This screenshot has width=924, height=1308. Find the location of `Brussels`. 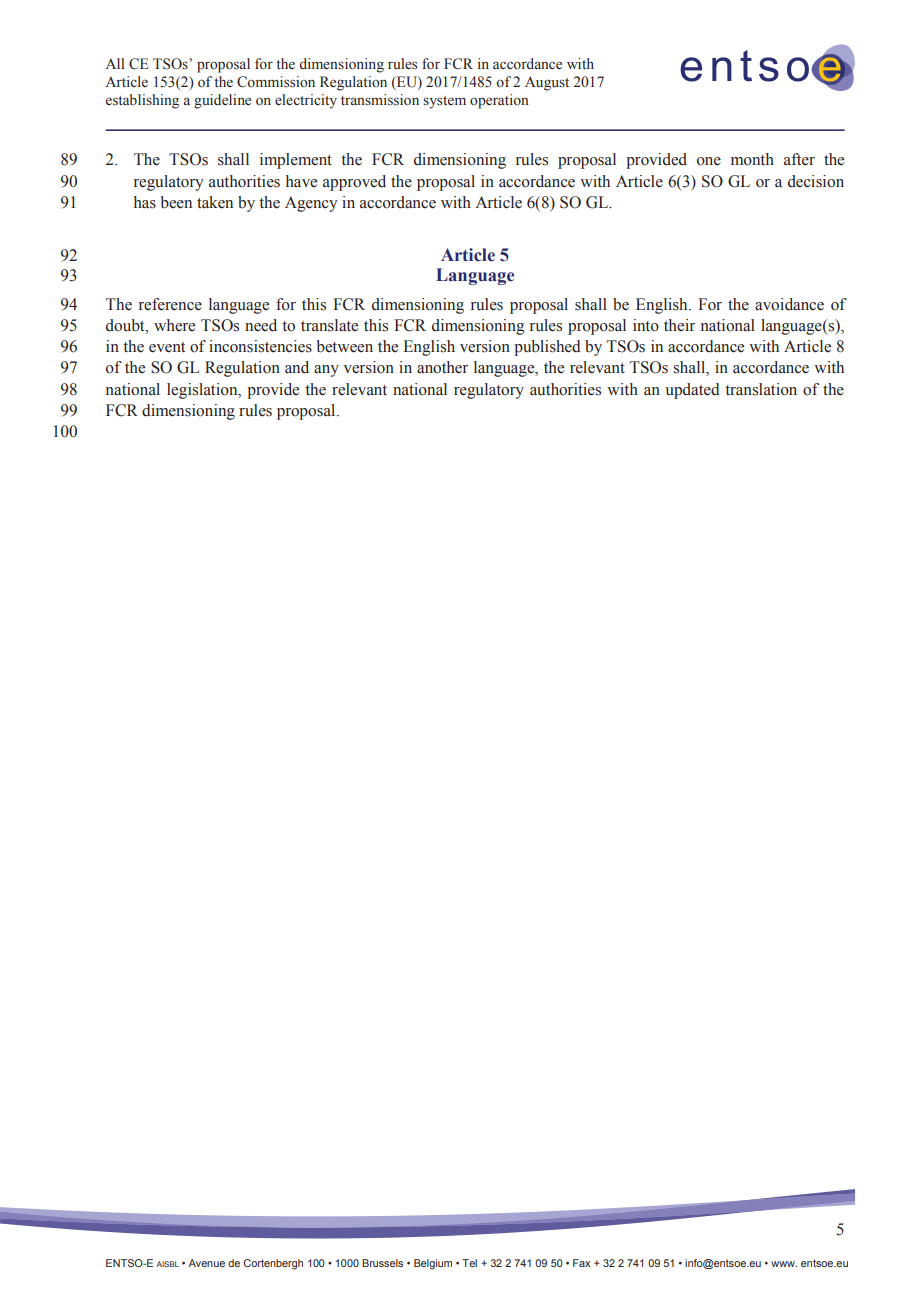

Brussels is located at coordinates (382, 1263).
